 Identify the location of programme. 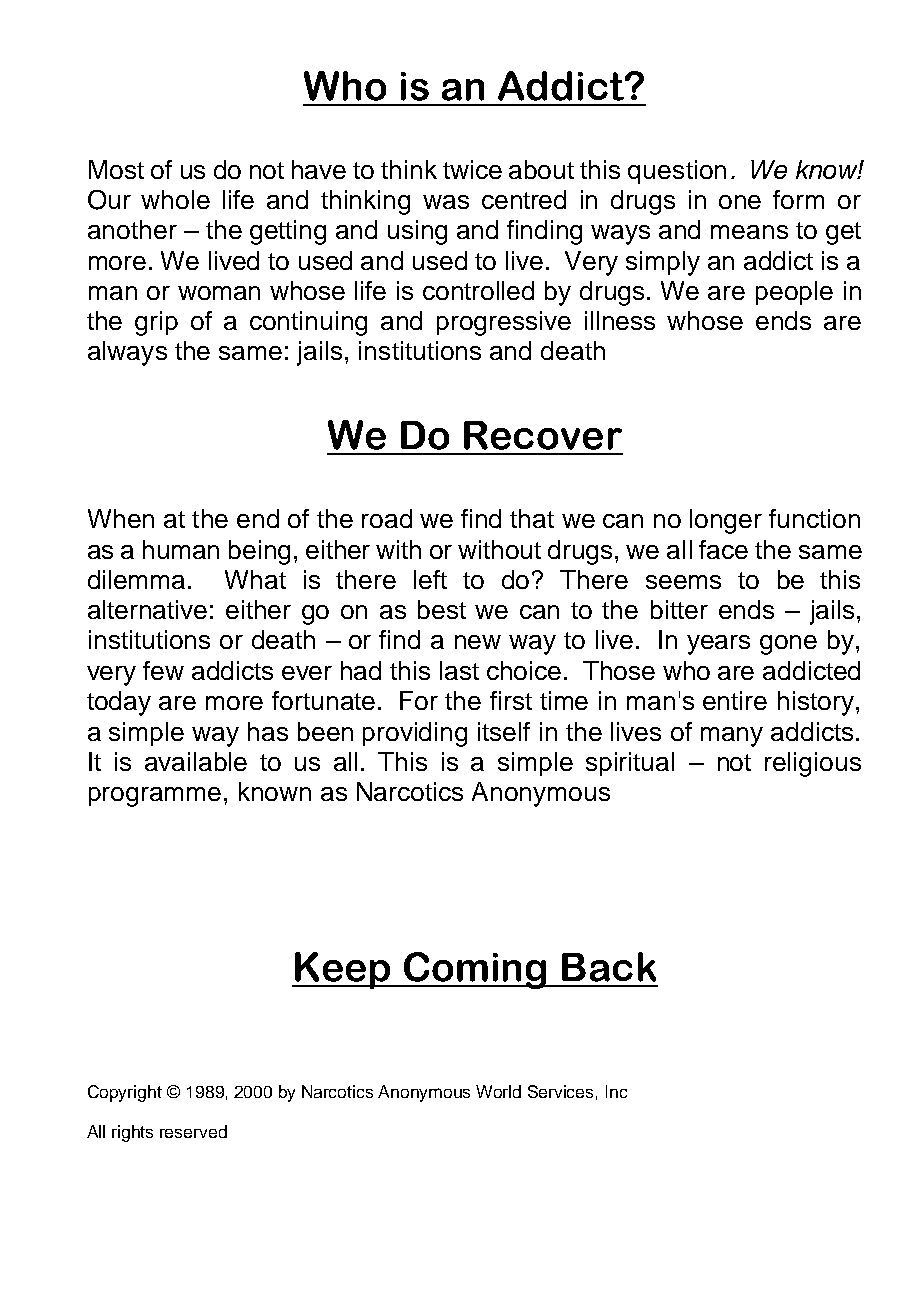
(155, 797).
